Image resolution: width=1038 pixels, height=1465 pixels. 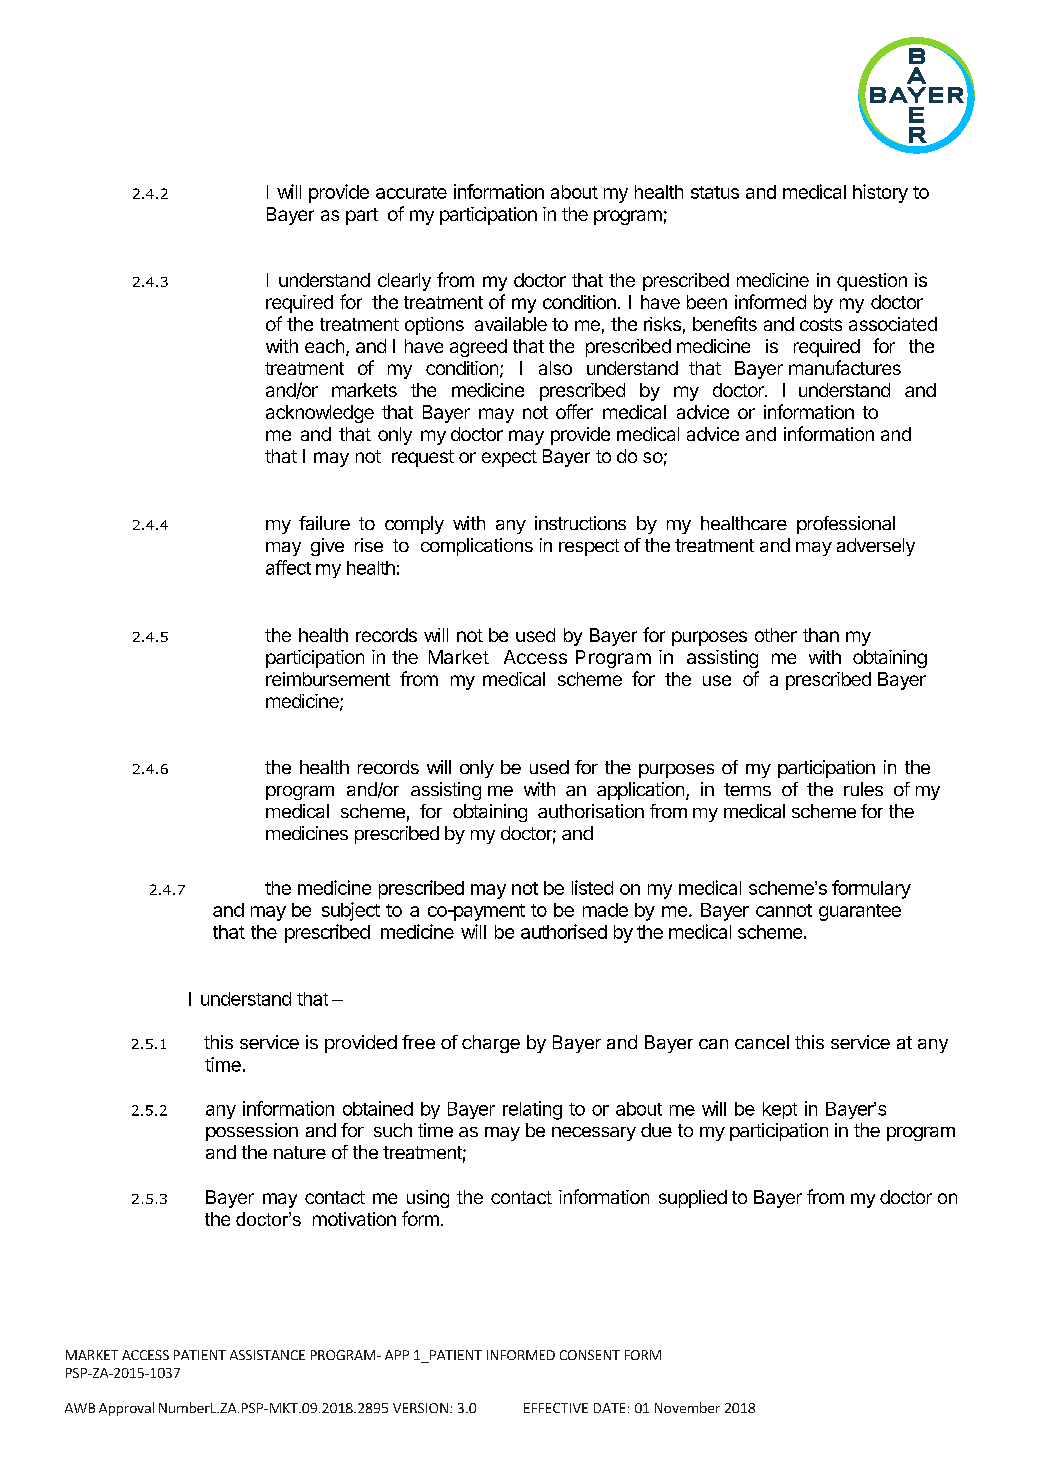 What do you see at coordinates (420, 1408) in the screenshot?
I see `VERSION` at bounding box center [420, 1408].
